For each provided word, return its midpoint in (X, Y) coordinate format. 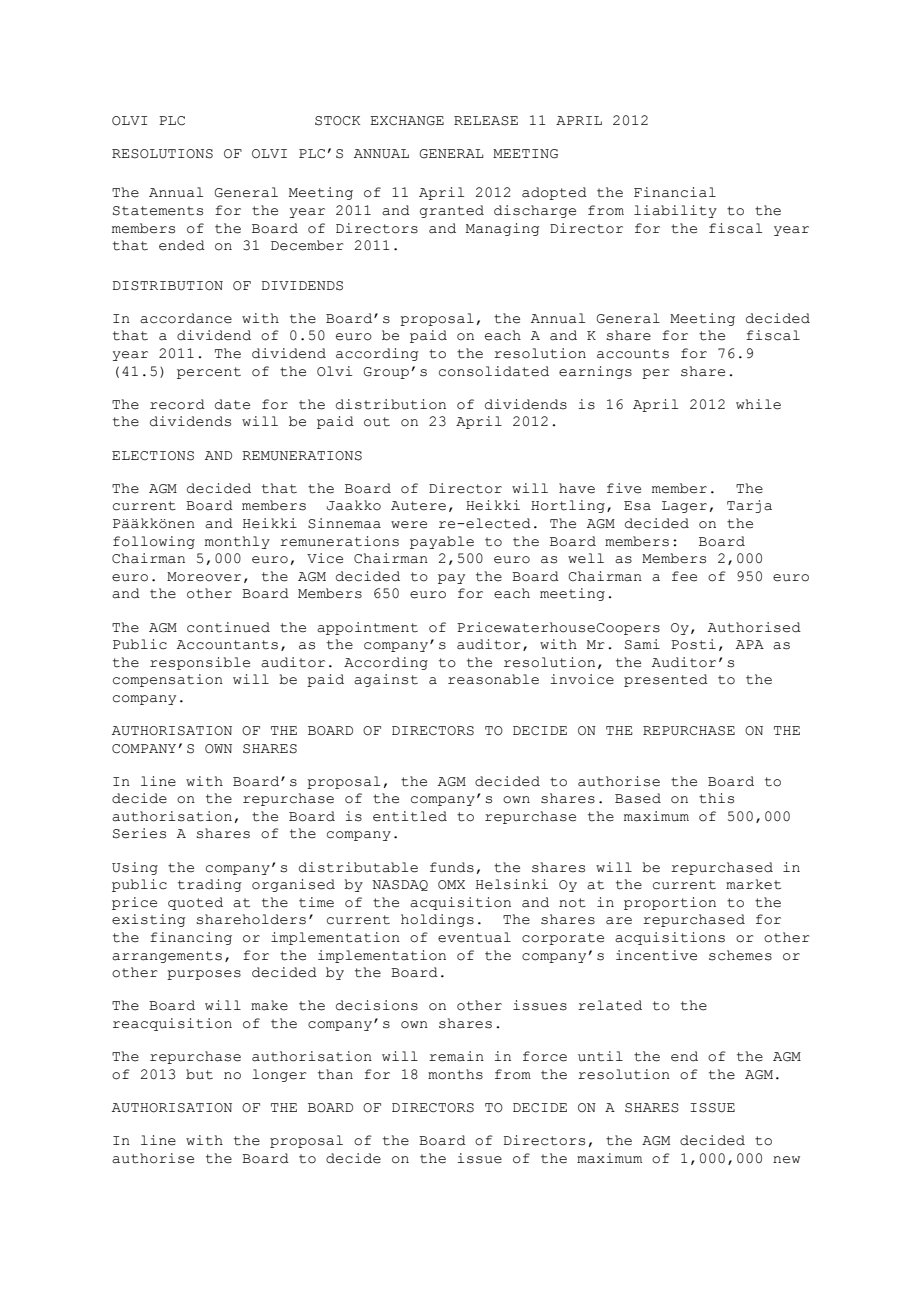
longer (279, 1075)
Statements (158, 211)
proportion (670, 903)
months (455, 1074)
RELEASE (486, 121)
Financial (675, 192)
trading (210, 885)
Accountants (227, 645)
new (786, 1160)
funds (452, 867)
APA (750, 644)
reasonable (493, 679)
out (377, 422)
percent (209, 373)
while (758, 404)
